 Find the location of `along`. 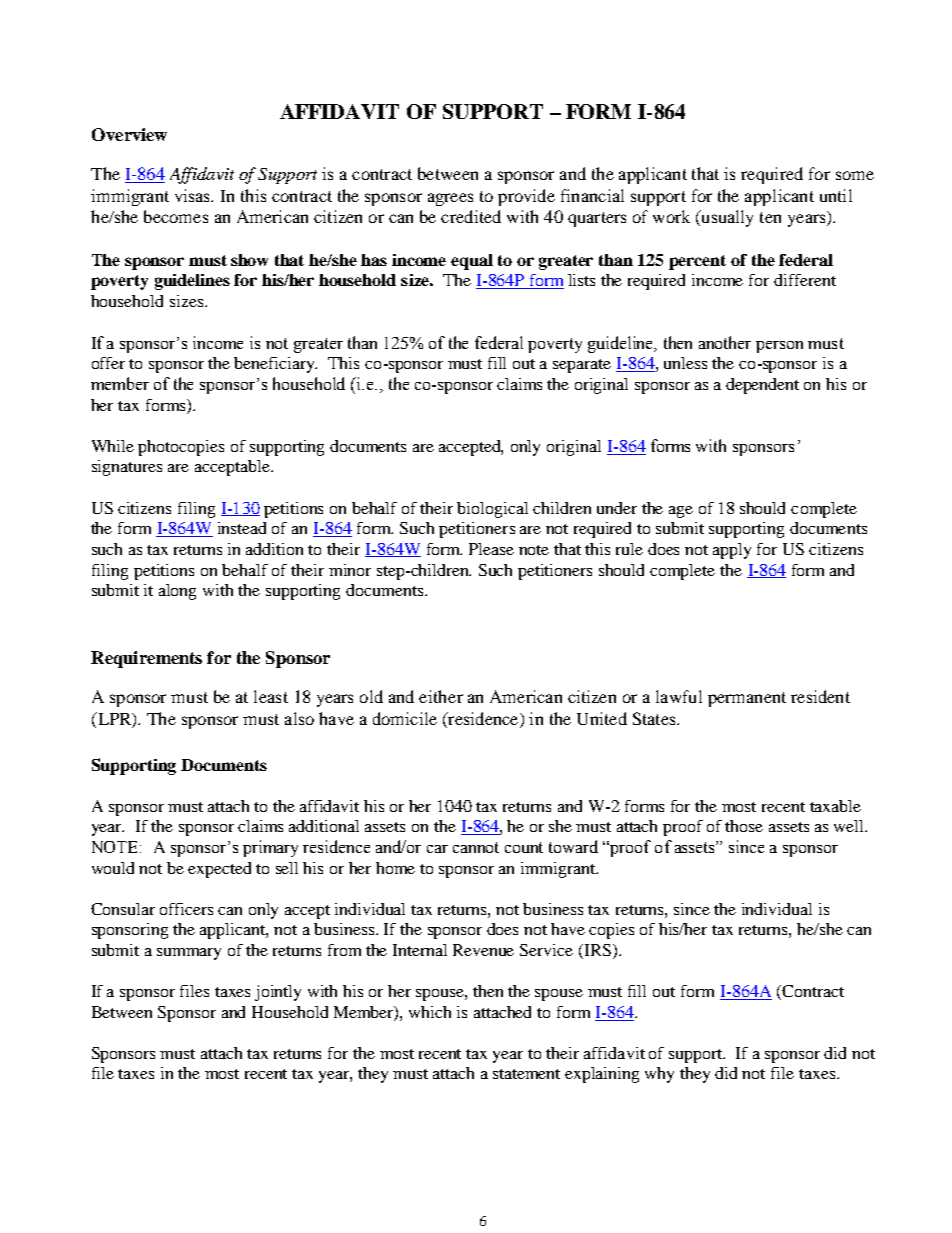

along is located at coordinates (177, 592).
